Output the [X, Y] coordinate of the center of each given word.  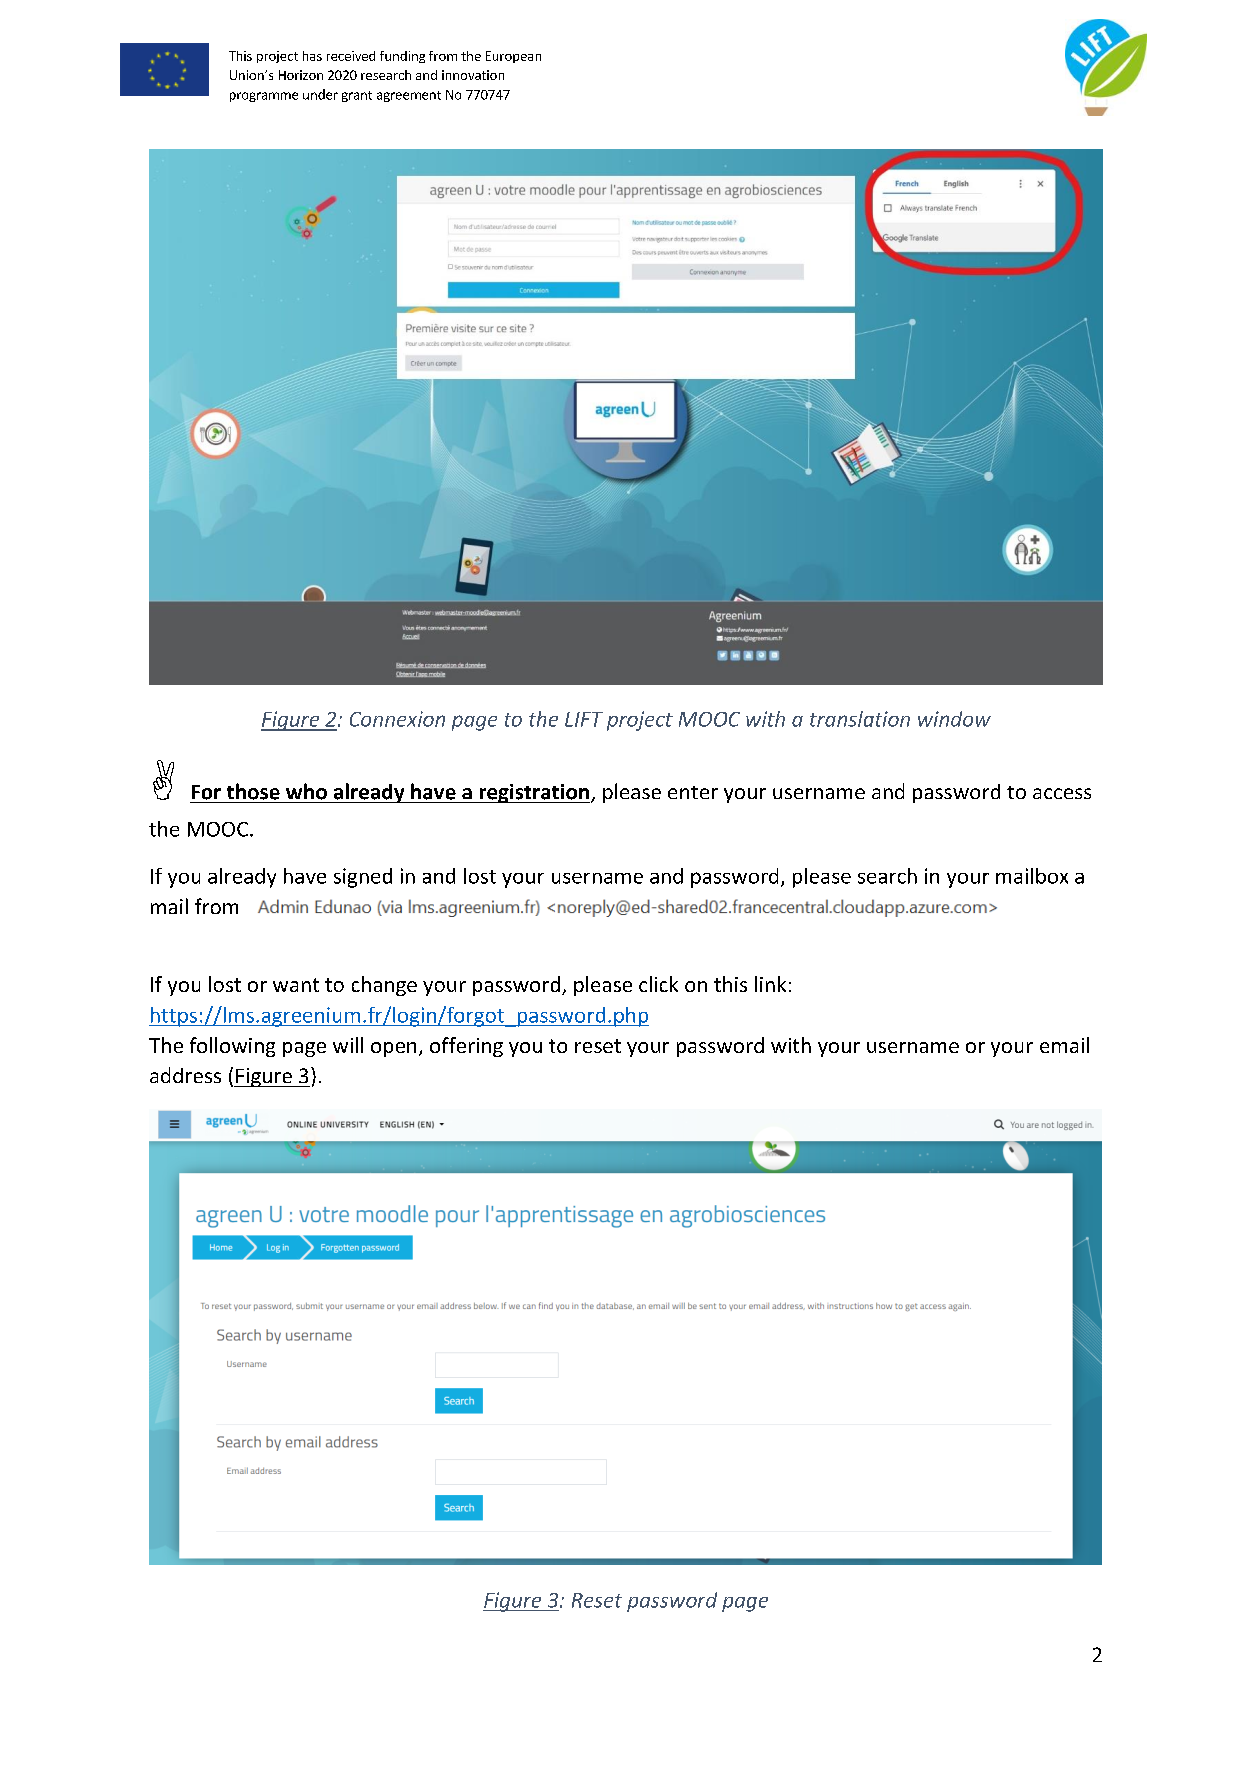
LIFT [584, 719]
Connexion [397, 719]
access [1062, 793]
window [954, 719]
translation [860, 719]
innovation [473, 75]
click [658, 984]
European [513, 57]
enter [693, 792]
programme [264, 97]
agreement [409, 96]
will [348, 1045]
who [306, 791]
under [320, 94]
